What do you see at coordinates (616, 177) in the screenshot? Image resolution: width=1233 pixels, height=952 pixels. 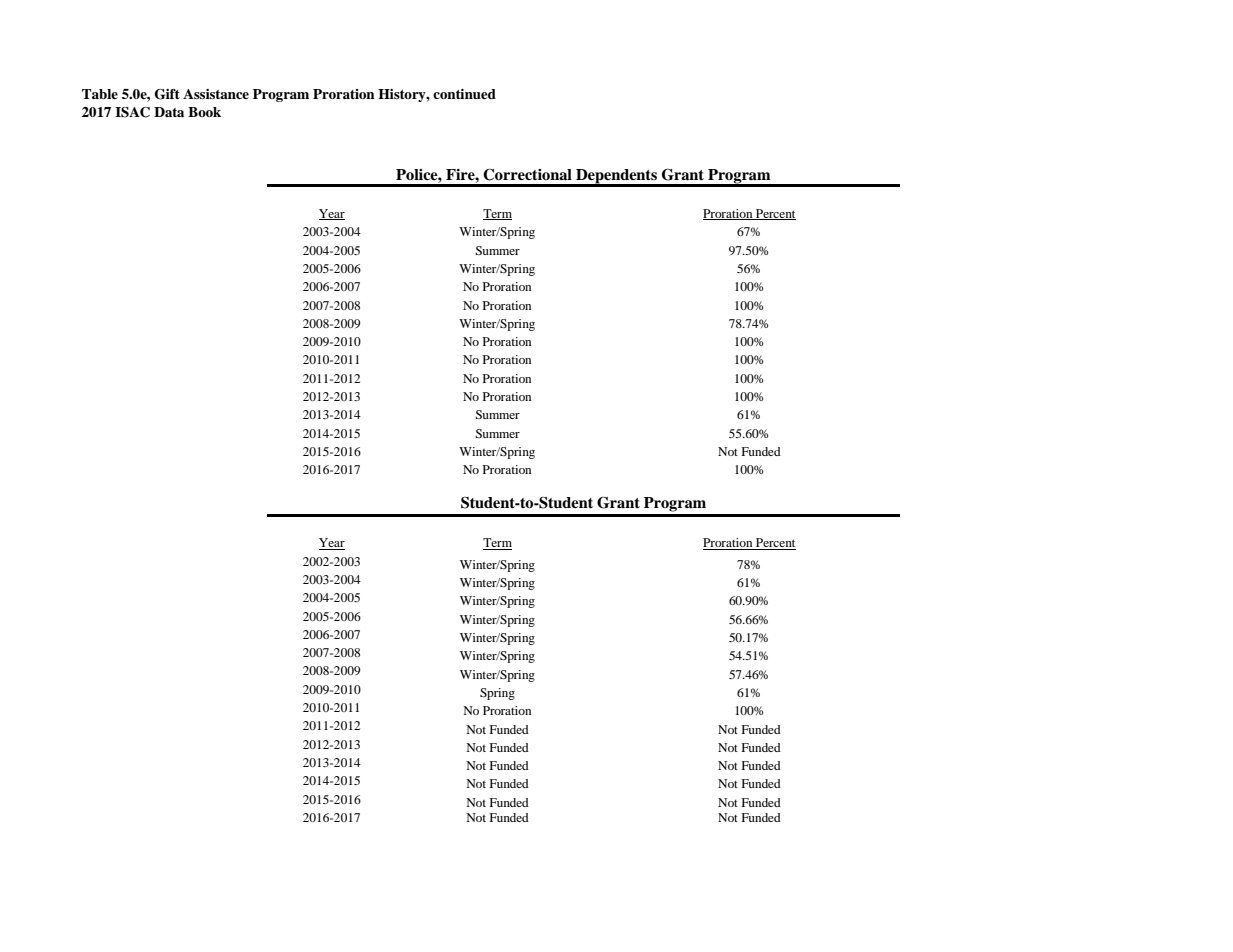 I see `Dependents` at bounding box center [616, 177].
